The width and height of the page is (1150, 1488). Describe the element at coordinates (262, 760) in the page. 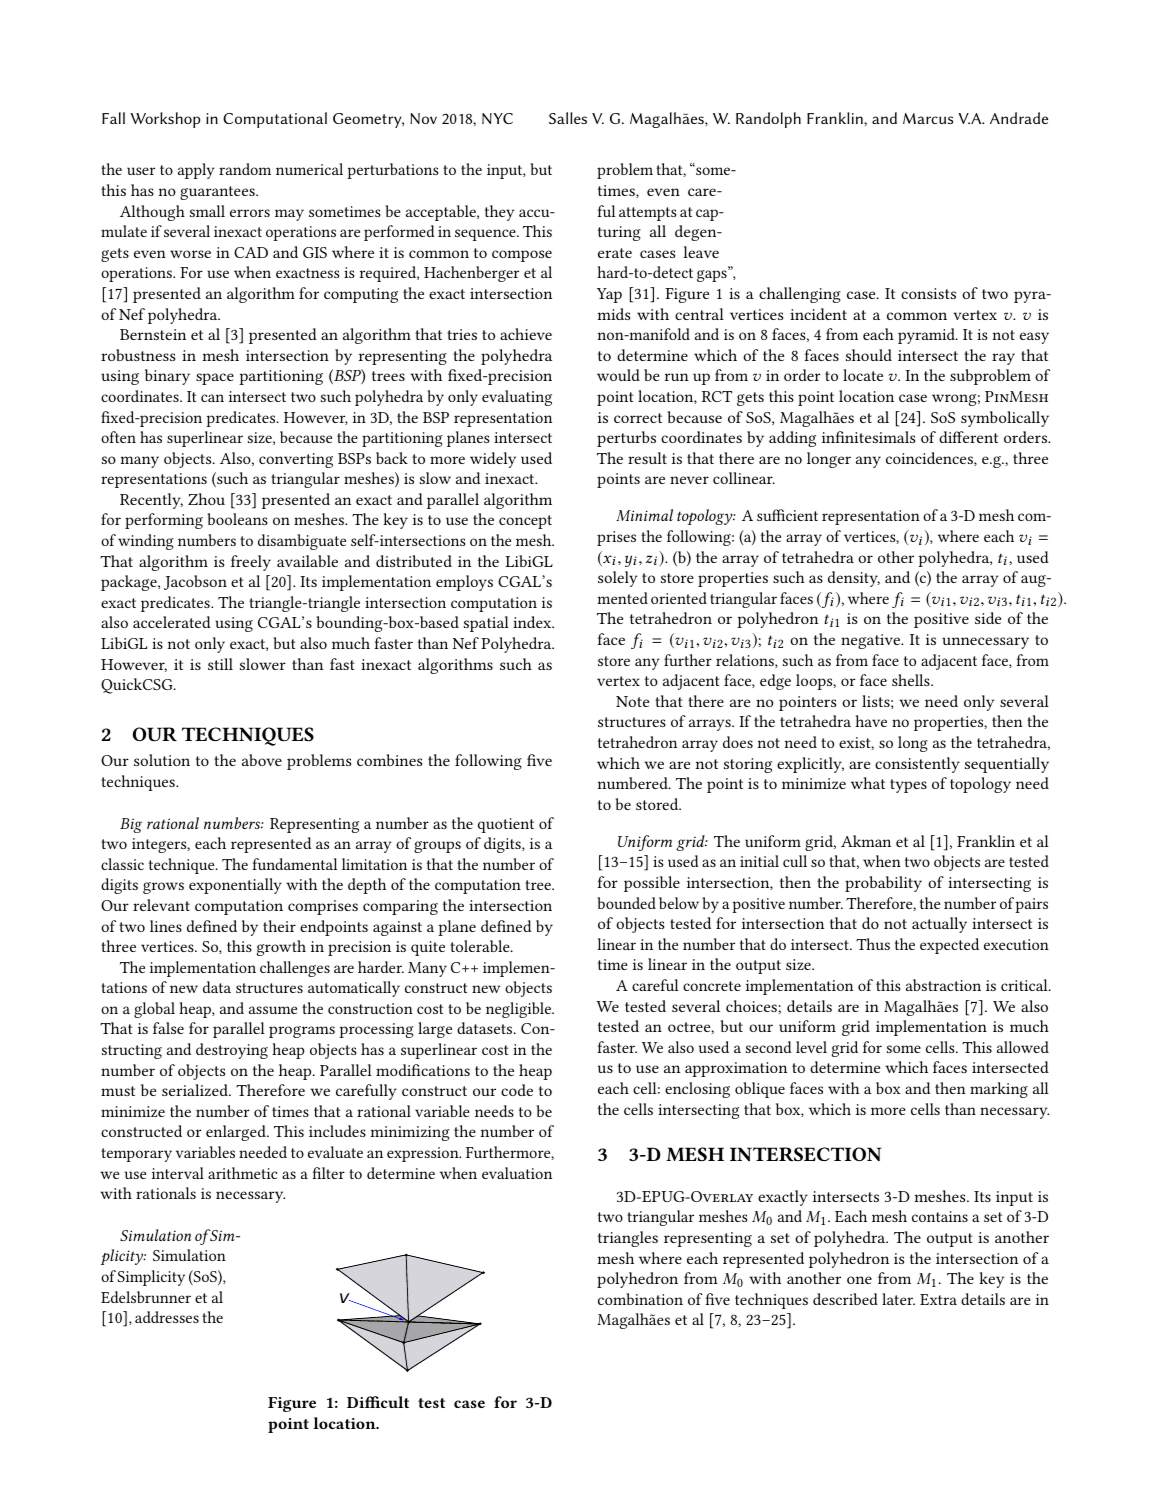

I see `above` at that location.
